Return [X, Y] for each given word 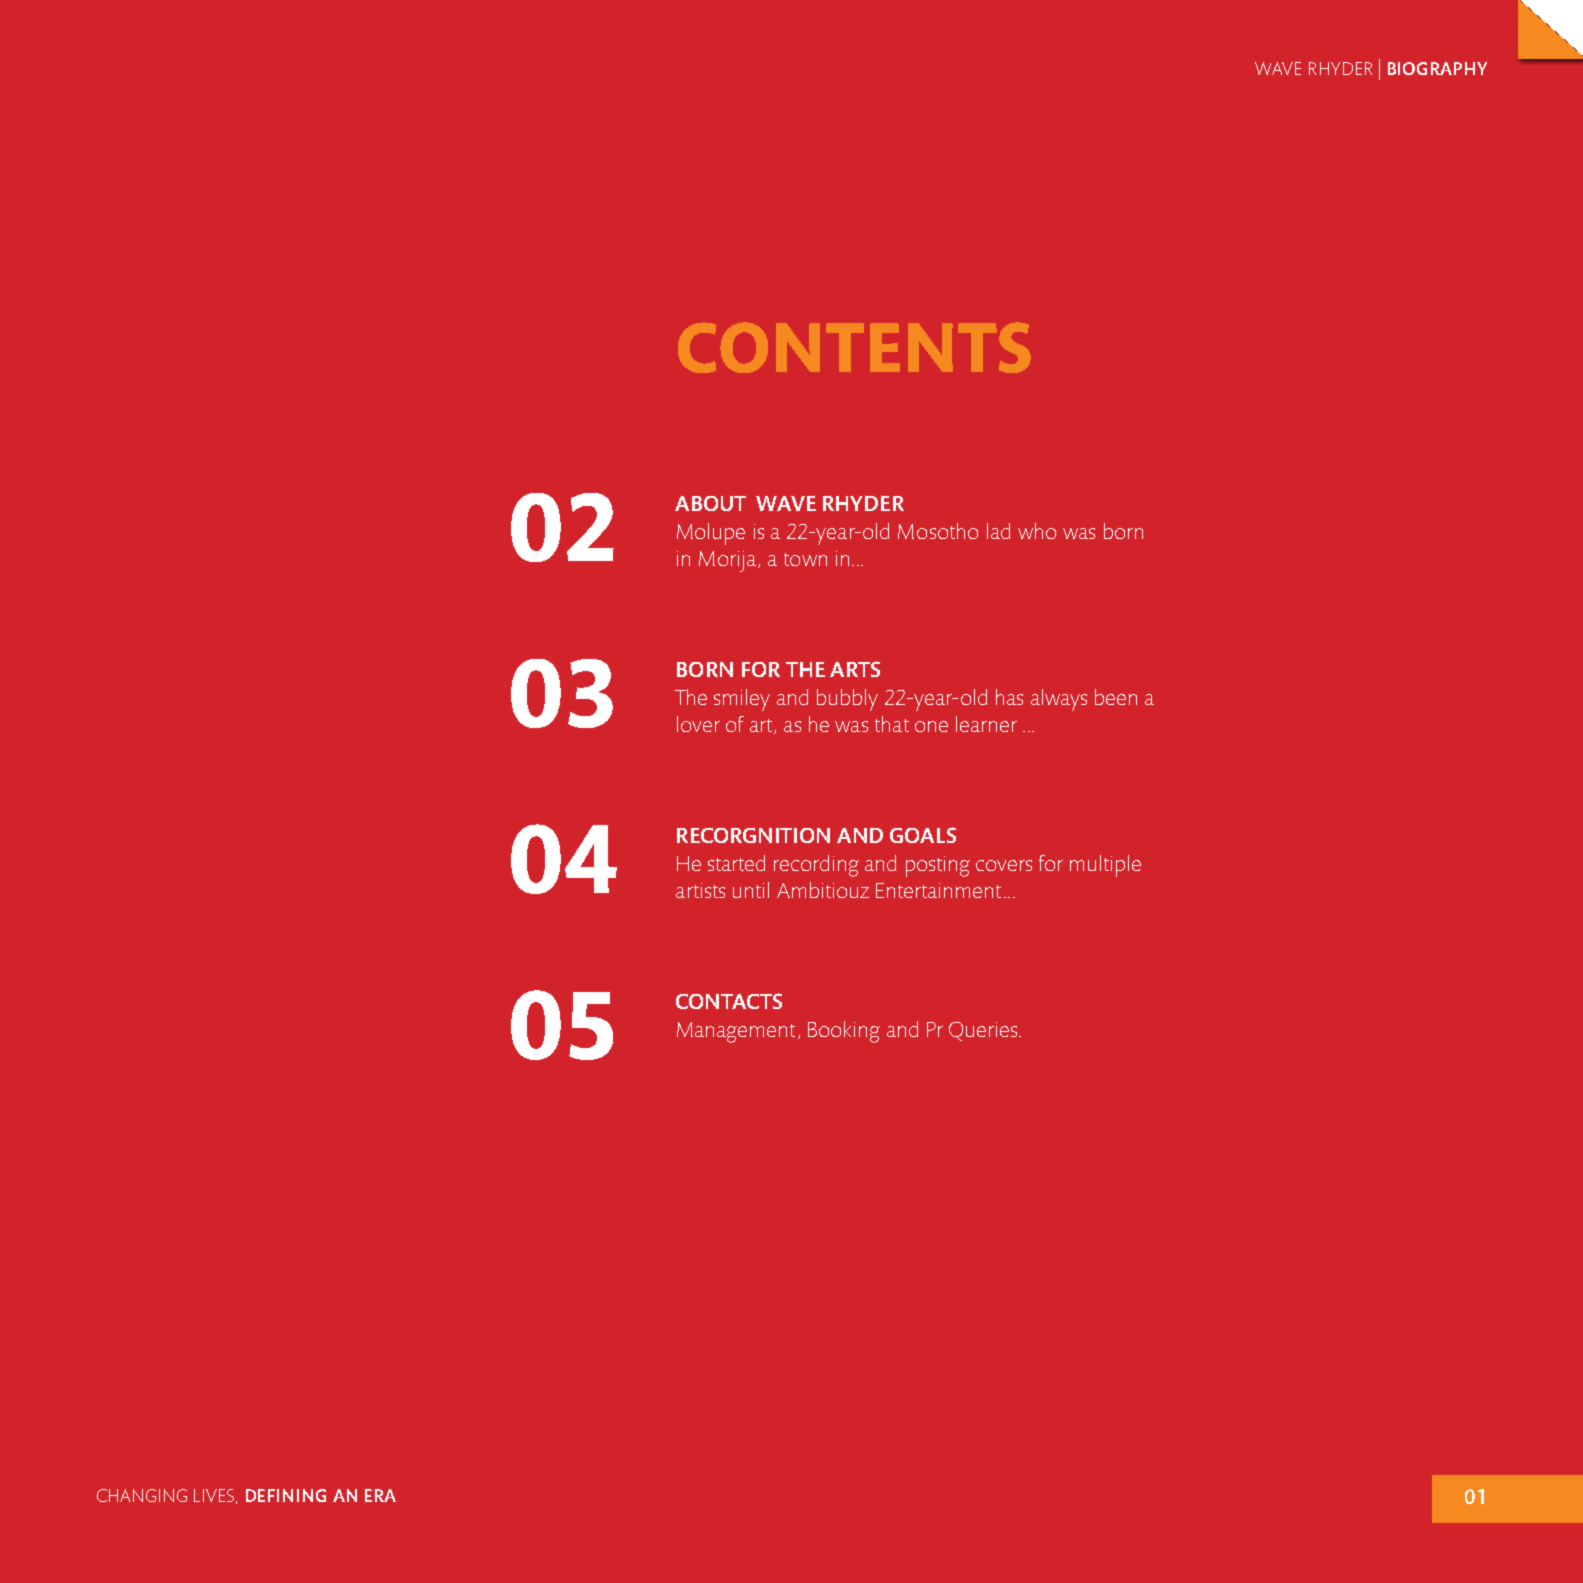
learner [986, 724]
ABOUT [710, 503]
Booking [844, 1032]
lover [698, 724]
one [931, 726]
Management [736, 1032]
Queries [984, 1031]
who [1037, 531]
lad [998, 531]
